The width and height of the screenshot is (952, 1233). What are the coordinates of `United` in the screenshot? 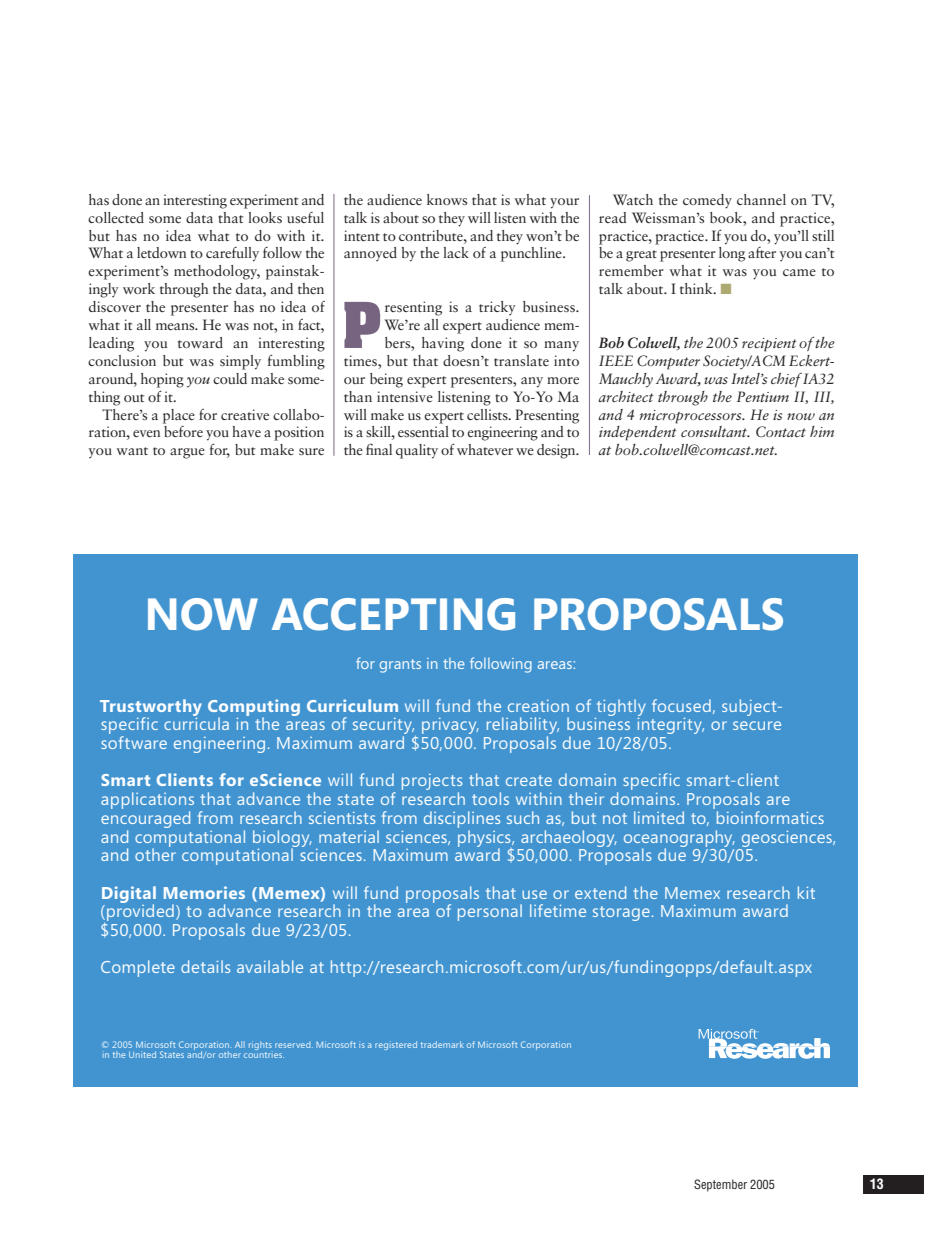 It's located at (142, 1054).
